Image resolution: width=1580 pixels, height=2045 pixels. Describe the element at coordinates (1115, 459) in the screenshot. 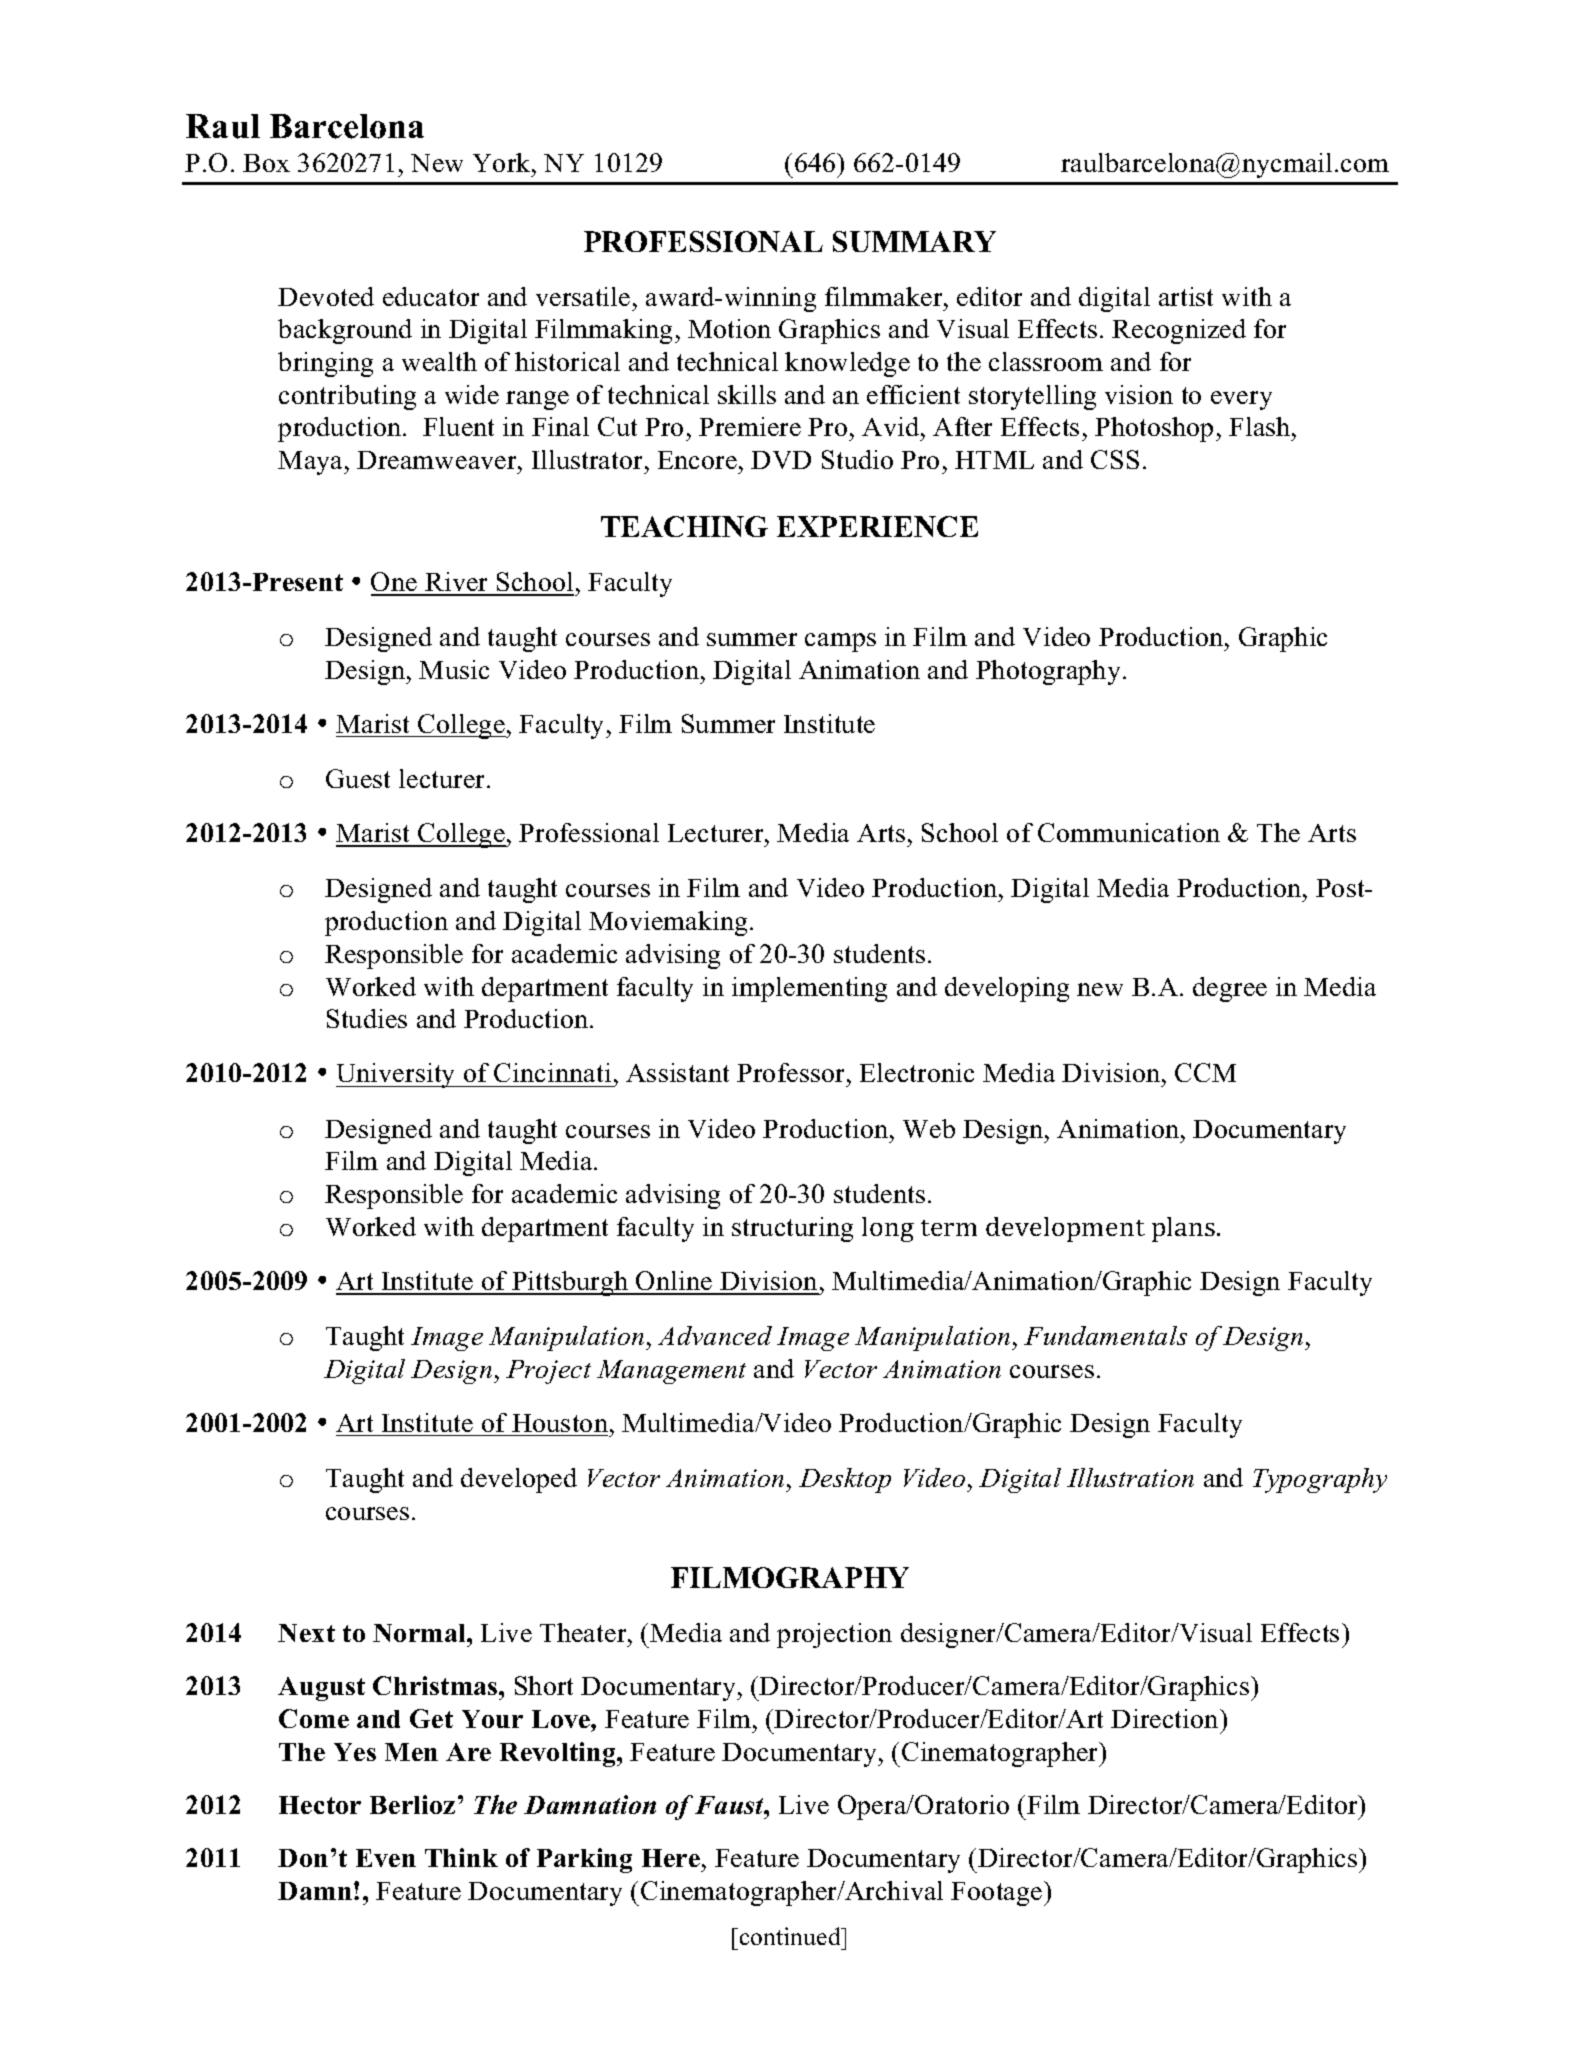

I see `CSS` at that location.
